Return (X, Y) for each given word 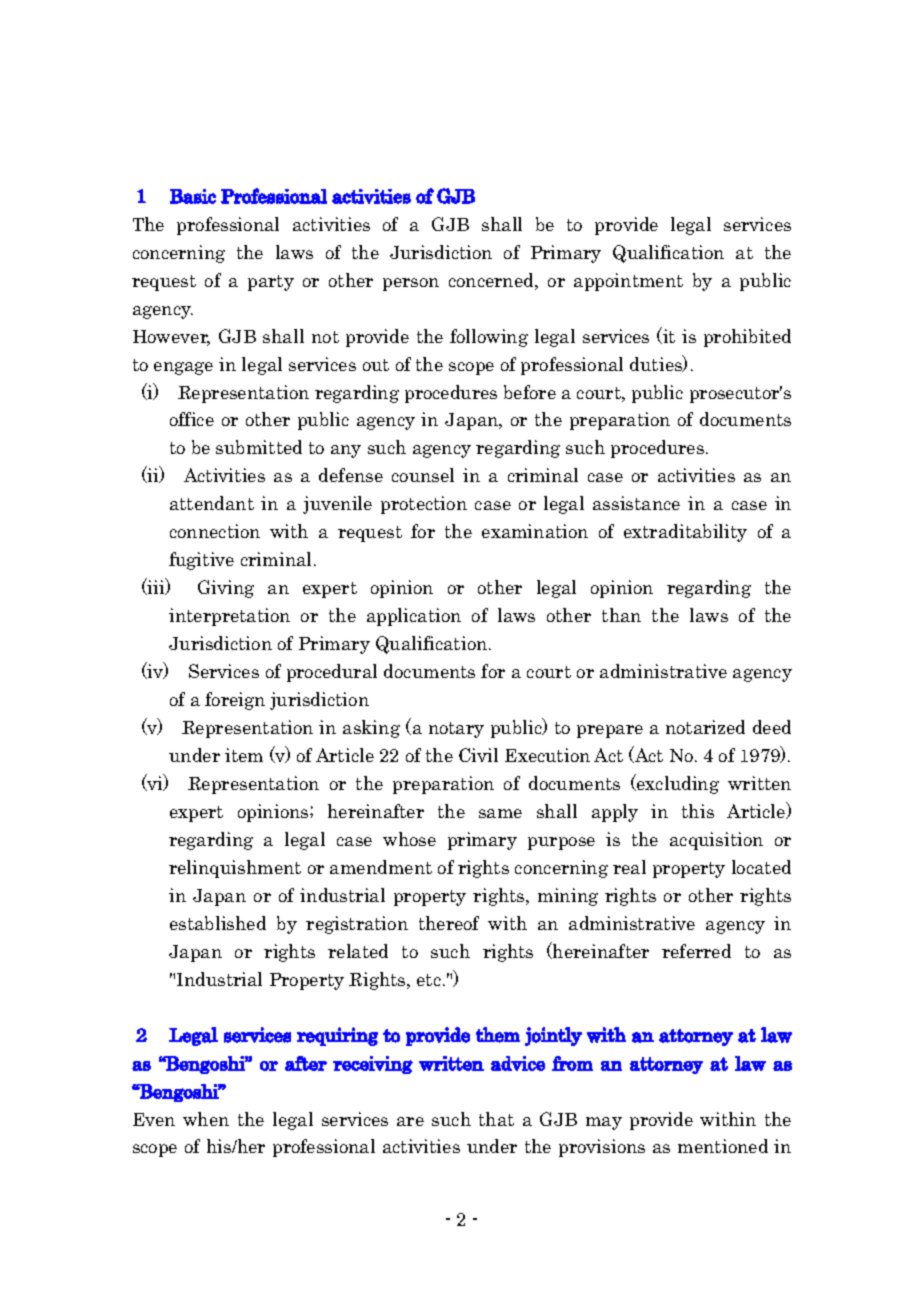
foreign (235, 701)
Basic (193, 196)
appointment (628, 282)
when (206, 1119)
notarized (705, 727)
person (411, 284)
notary (456, 730)
